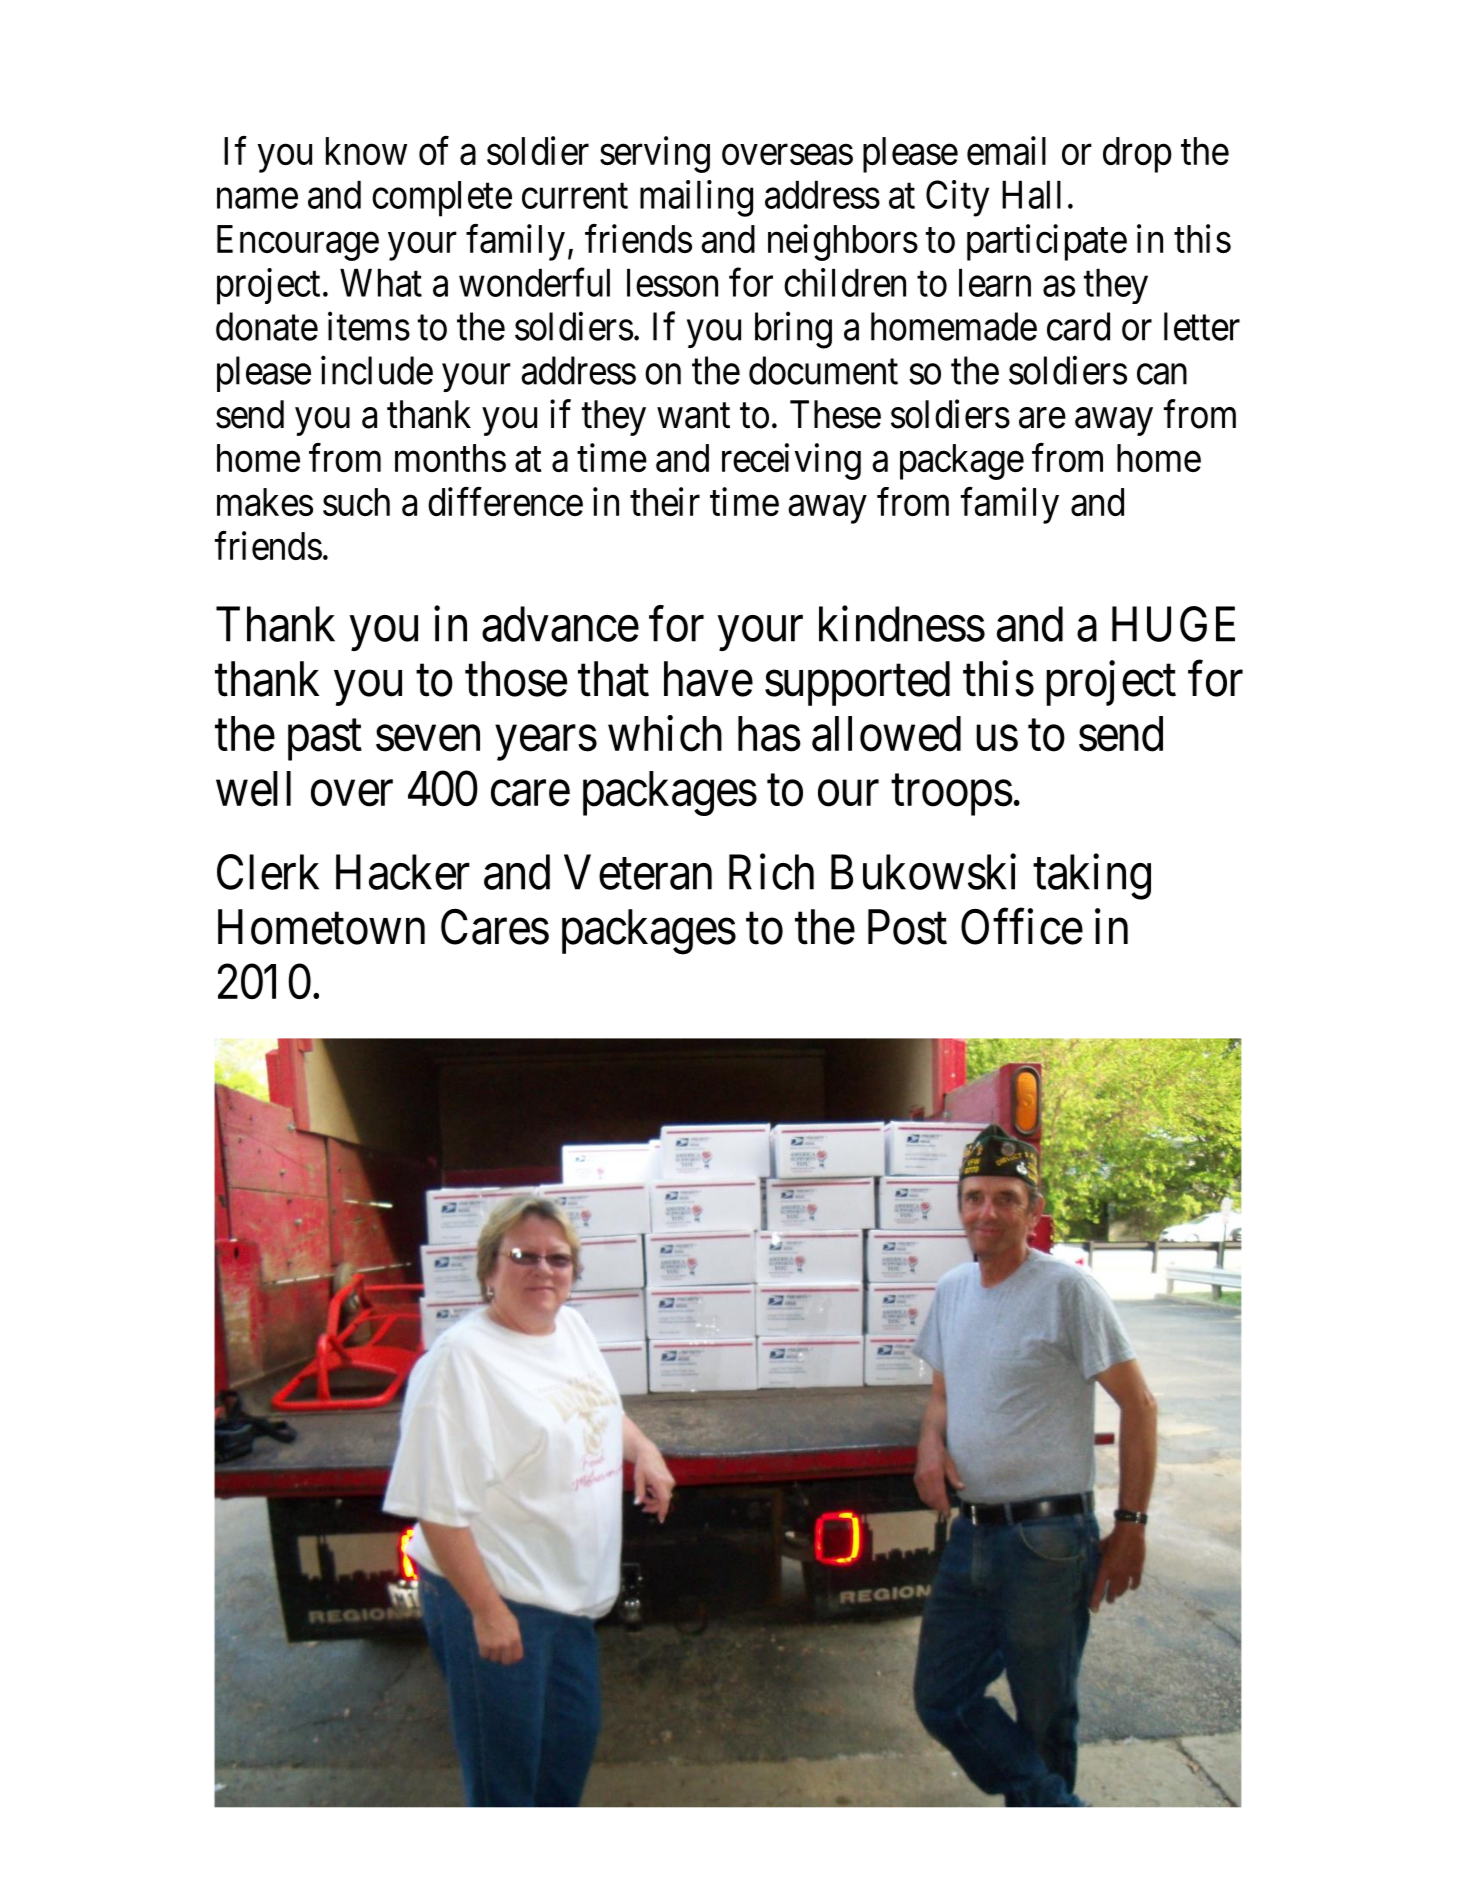 The width and height of the page is (1459, 1888). I want to click on know, so click(366, 151).
